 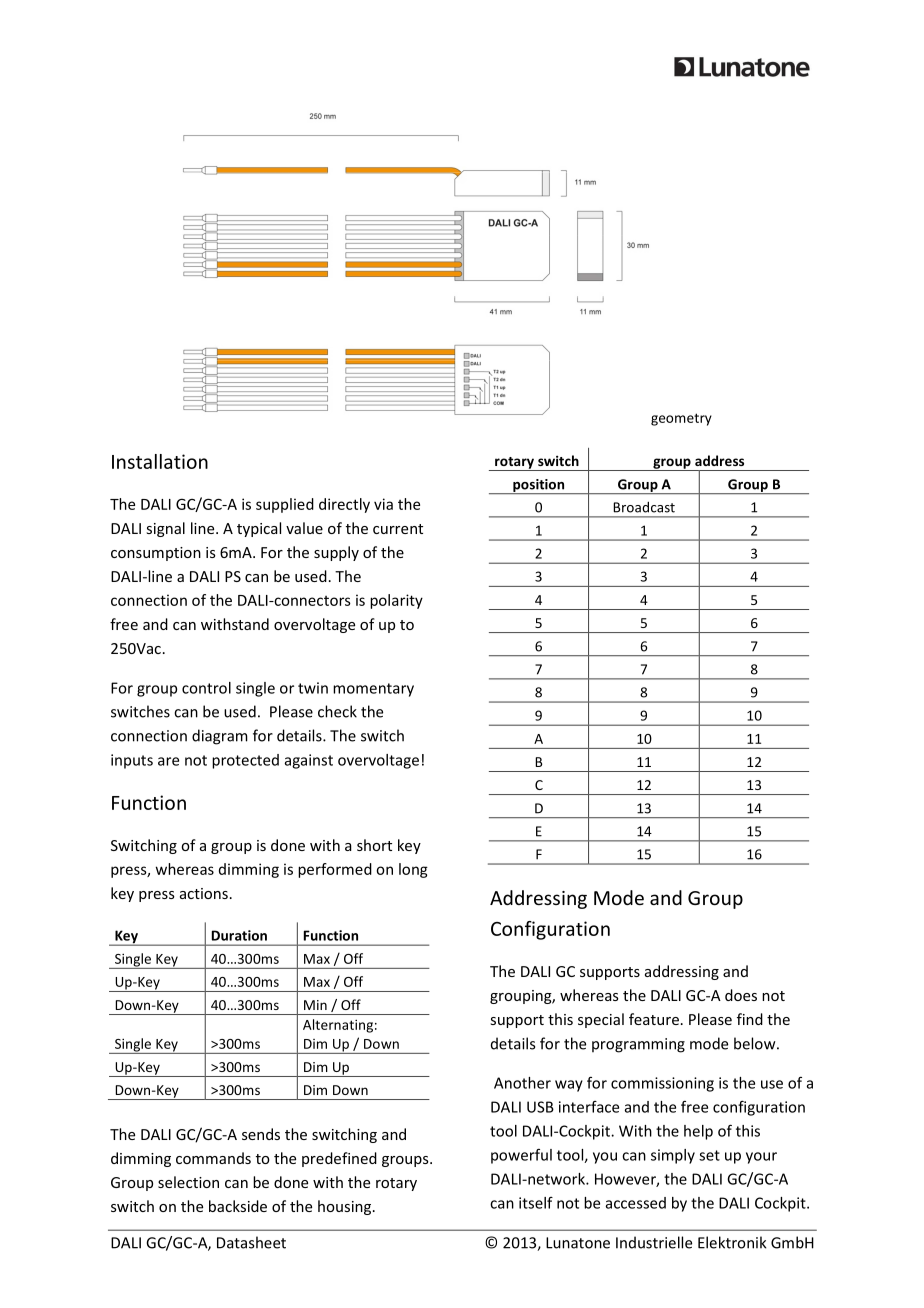 What do you see at coordinates (536, 1203) in the screenshot?
I see `itself` at bounding box center [536, 1203].
